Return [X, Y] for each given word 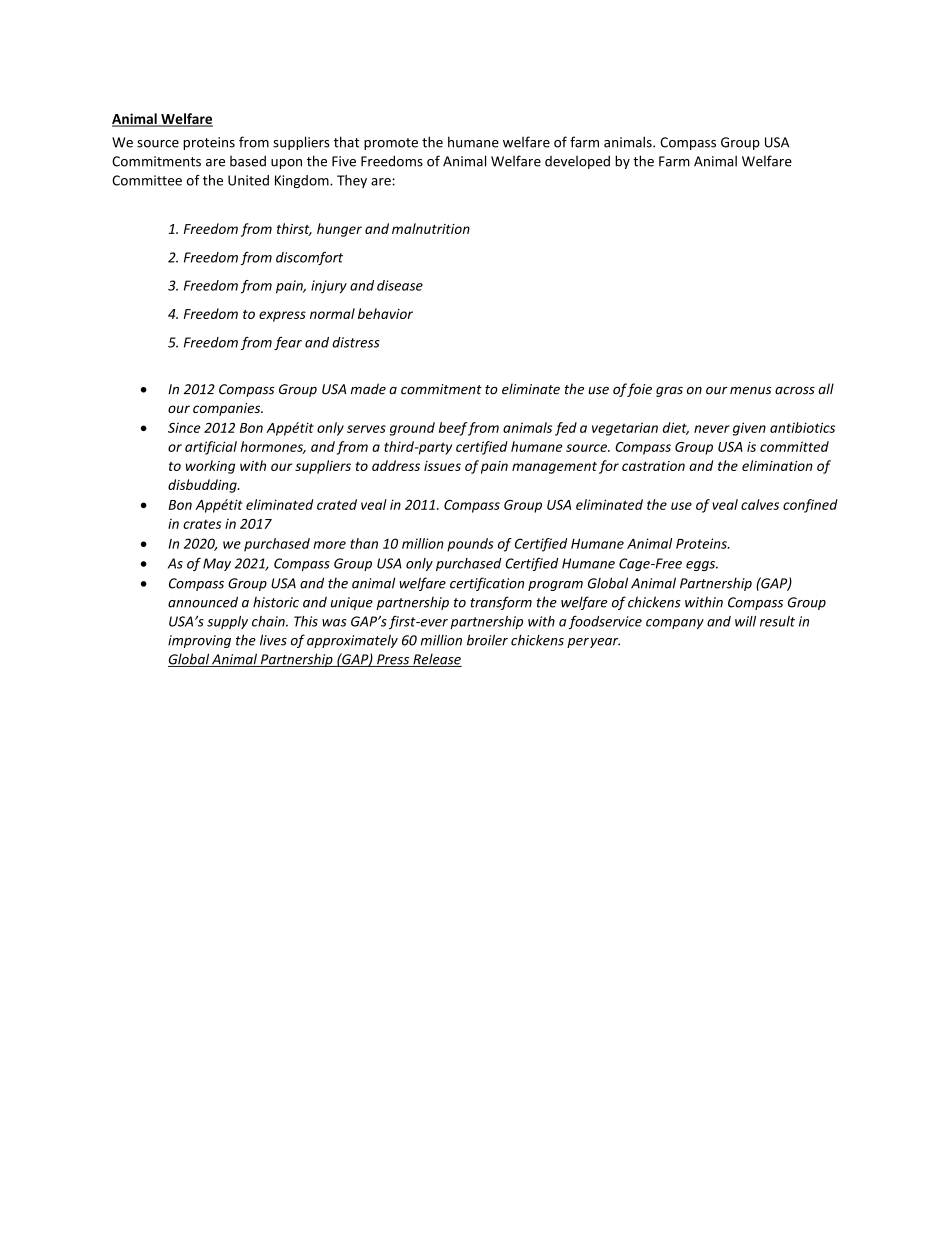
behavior [385, 313]
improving [199, 641]
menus [750, 390]
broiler [487, 640]
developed [577, 162]
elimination [777, 465]
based [248, 161]
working [210, 467]
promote [391, 144]
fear [288, 343]
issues [442, 466]
